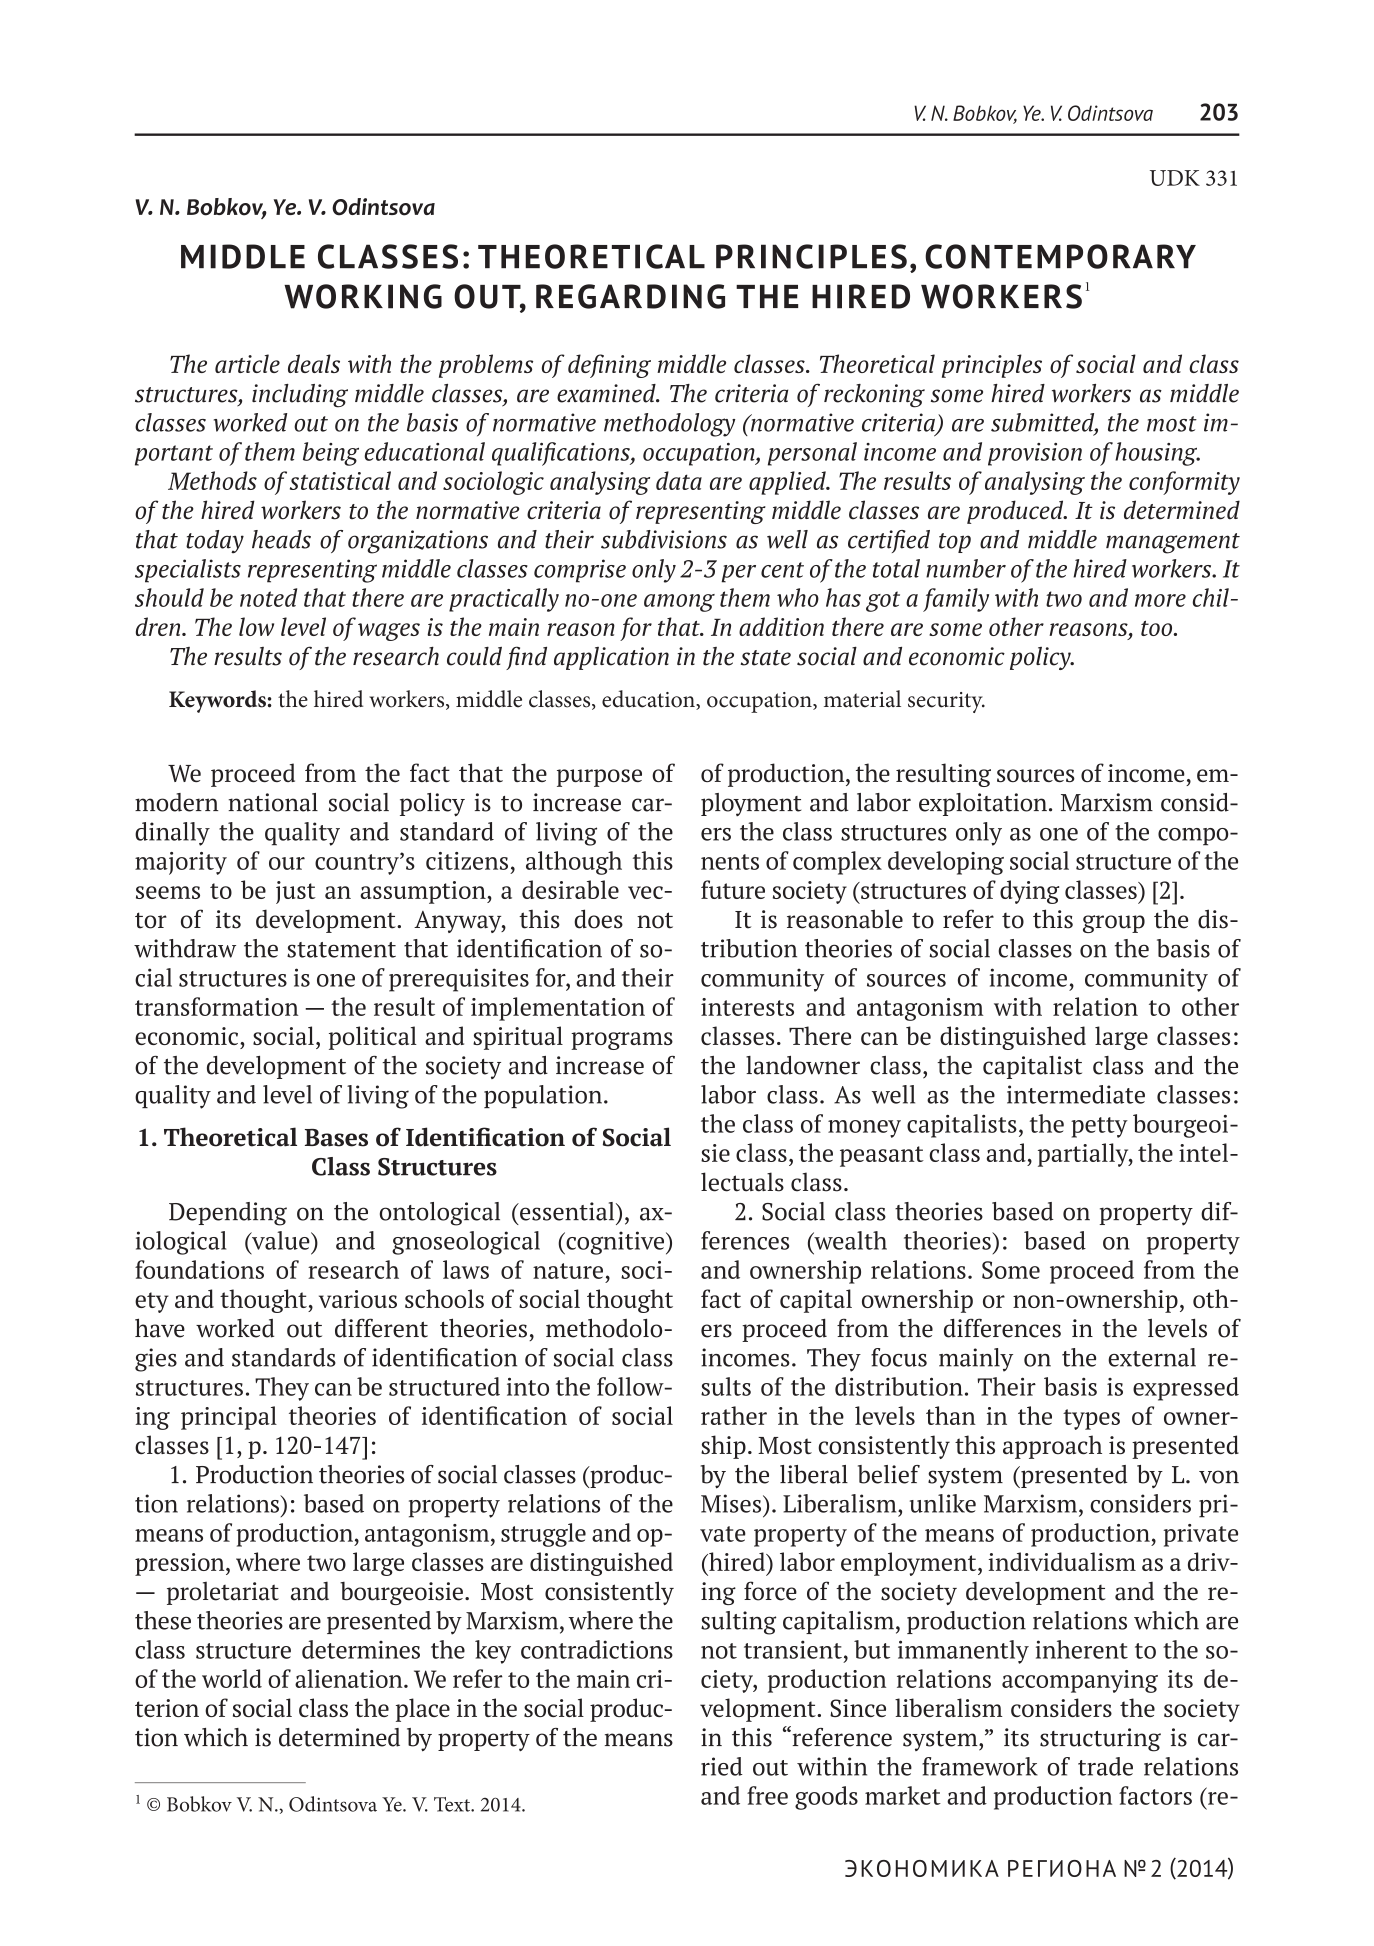 Image resolution: width=1374 pixels, height=1946 pixels. Describe the element at coordinates (228, 1214) in the screenshot. I see `Depending` at that location.
